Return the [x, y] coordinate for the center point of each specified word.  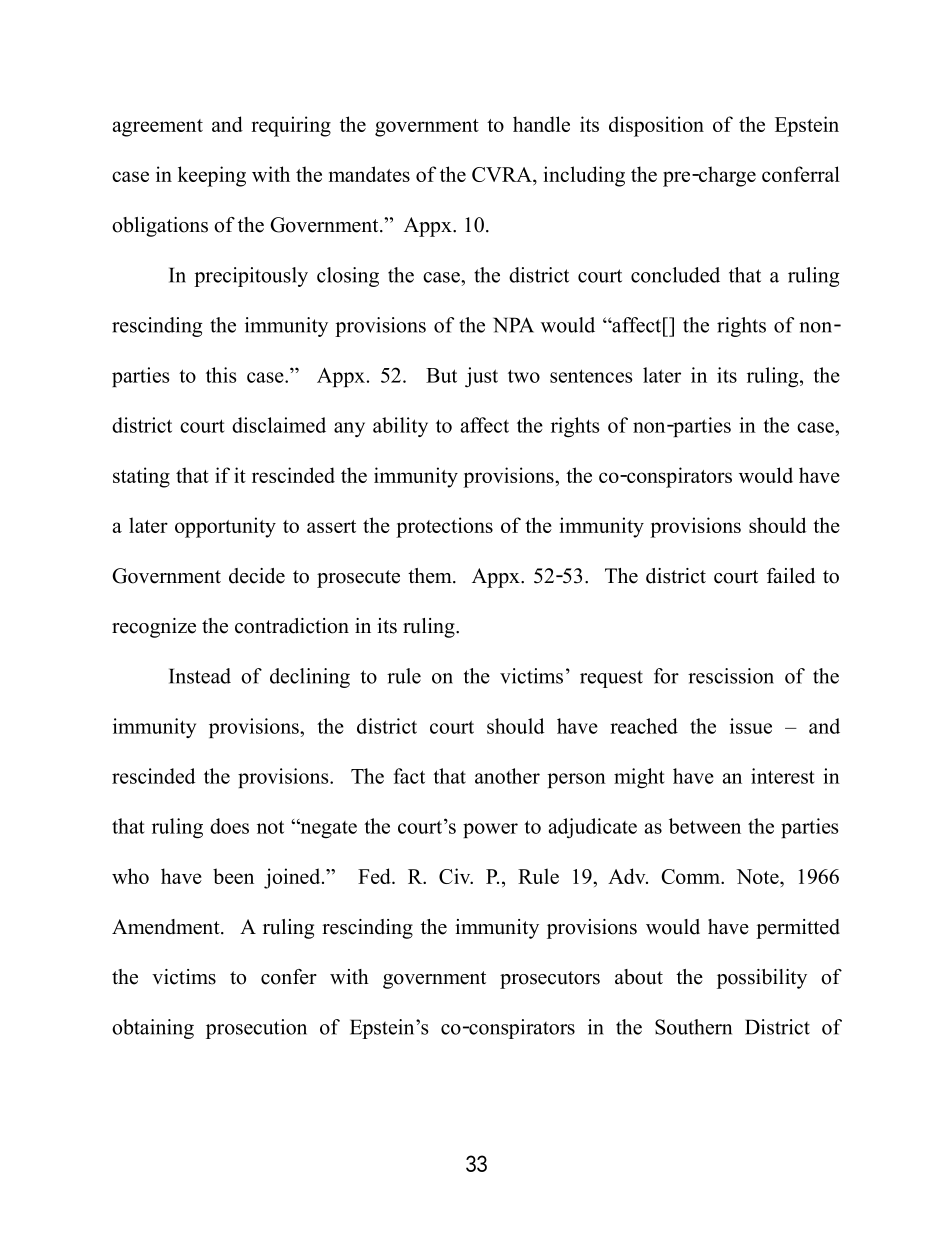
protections [444, 527]
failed [791, 576]
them [431, 576]
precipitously [251, 277]
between [705, 826]
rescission [731, 676]
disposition [656, 126]
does [229, 826]
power [490, 830]
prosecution [256, 1029]
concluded [675, 275]
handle [541, 124]
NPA [513, 325]
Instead [200, 676]
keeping [212, 176]
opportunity [225, 527]
